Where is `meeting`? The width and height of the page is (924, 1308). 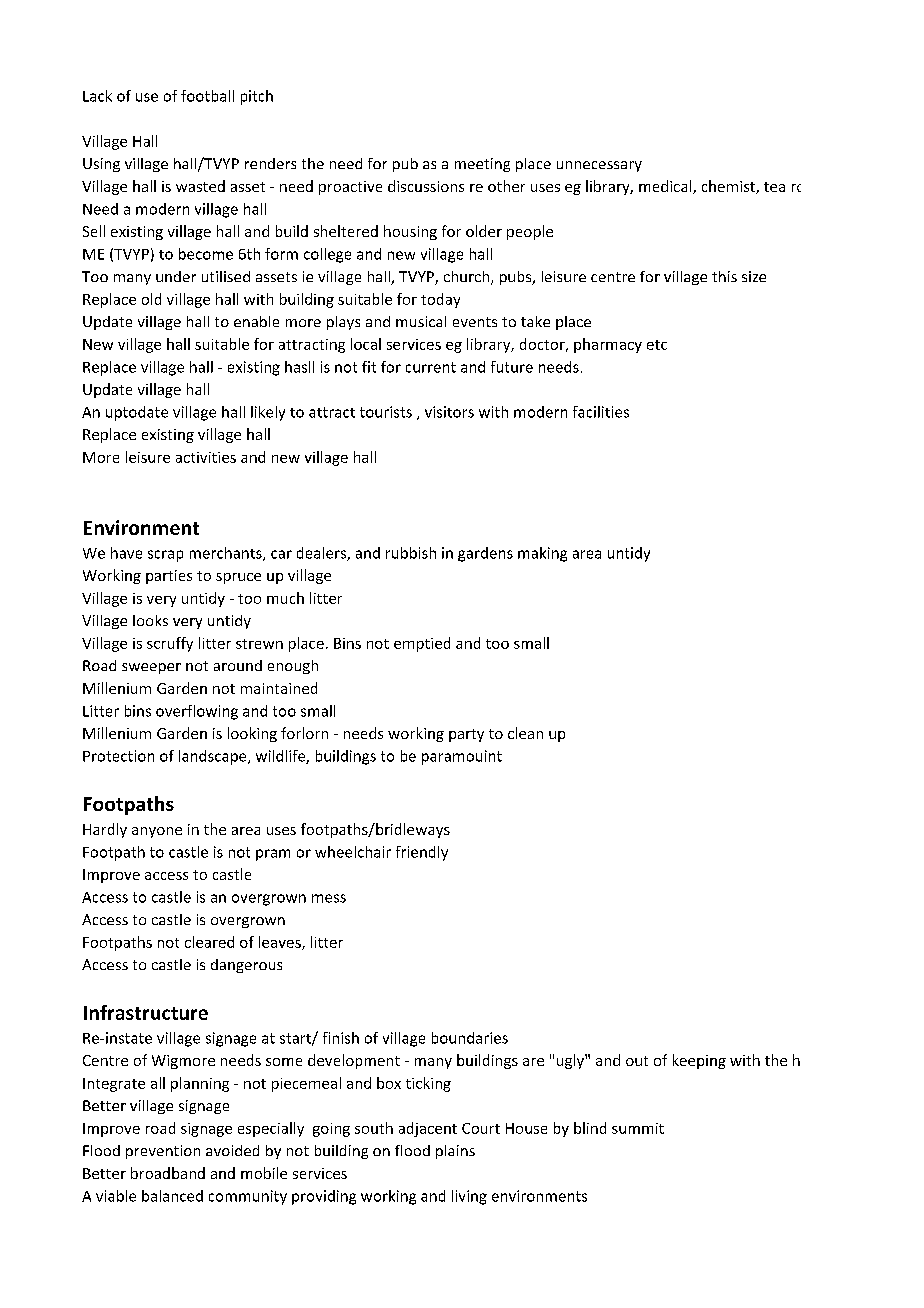
meeting is located at coordinates (482, 165).
